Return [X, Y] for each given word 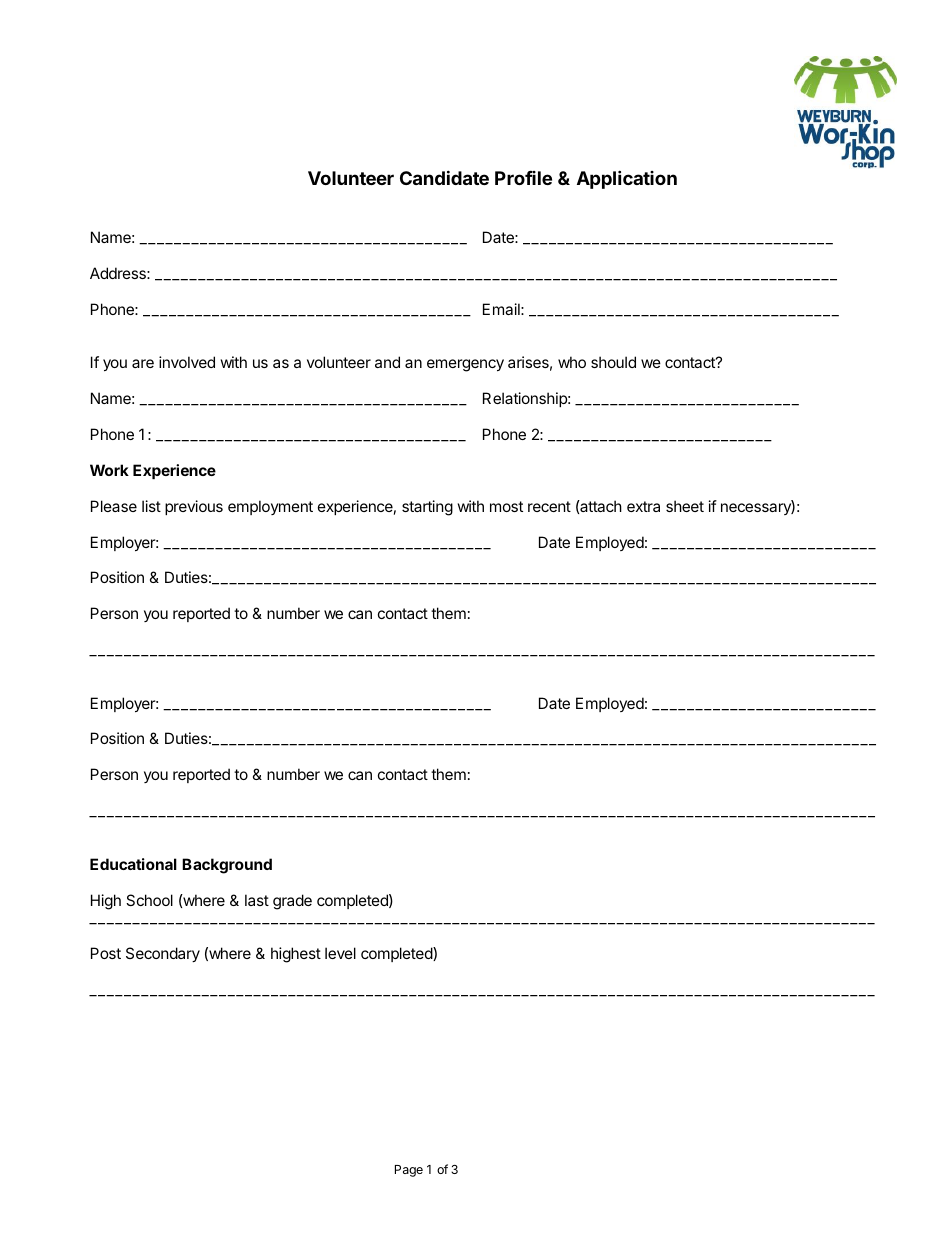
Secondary [163, 954]
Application [627, 179]
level [340, 953]
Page [409, 1171]
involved [187, 362]
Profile [523, 178]
